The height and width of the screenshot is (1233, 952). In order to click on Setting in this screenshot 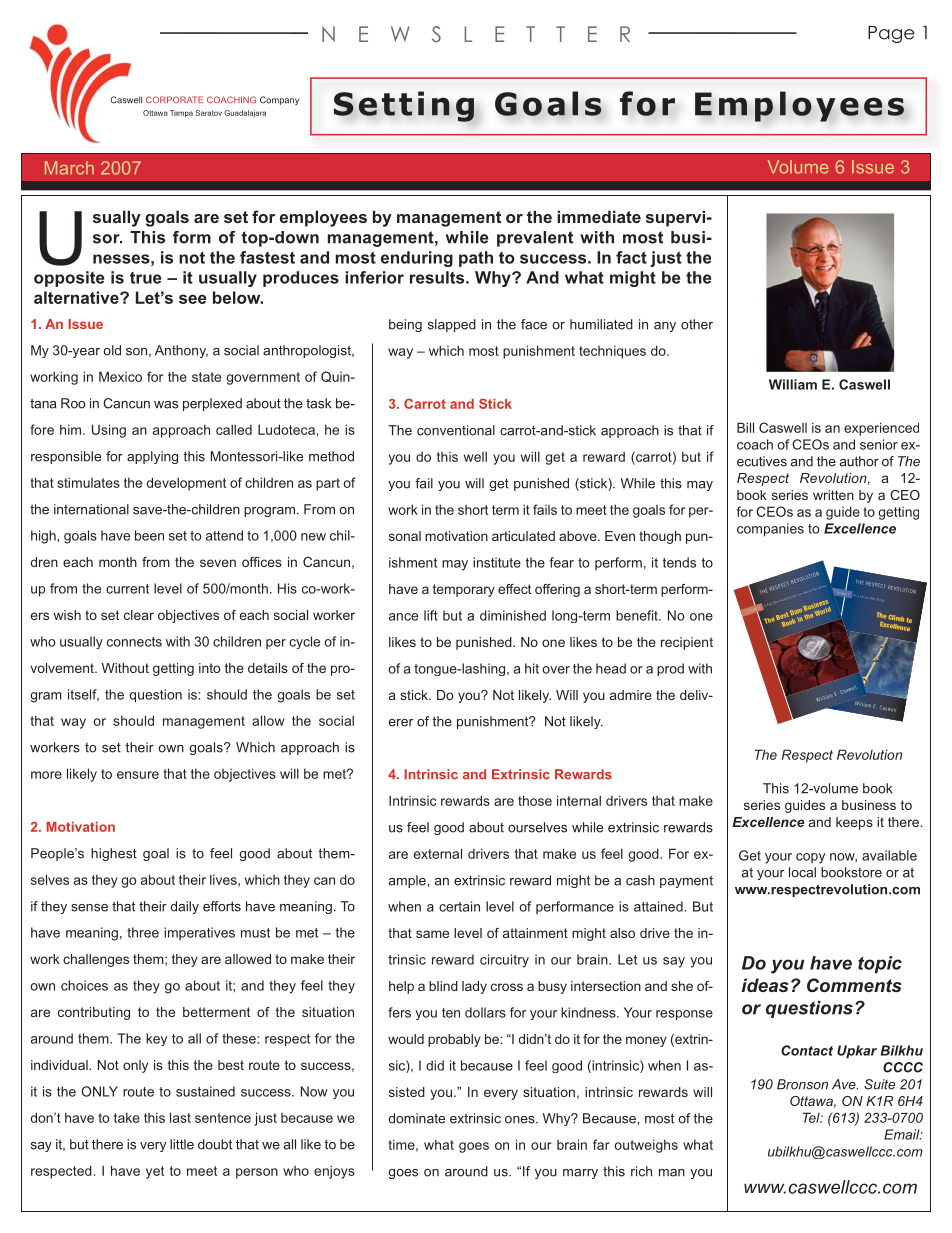, I will do `click(404, 106)`.
